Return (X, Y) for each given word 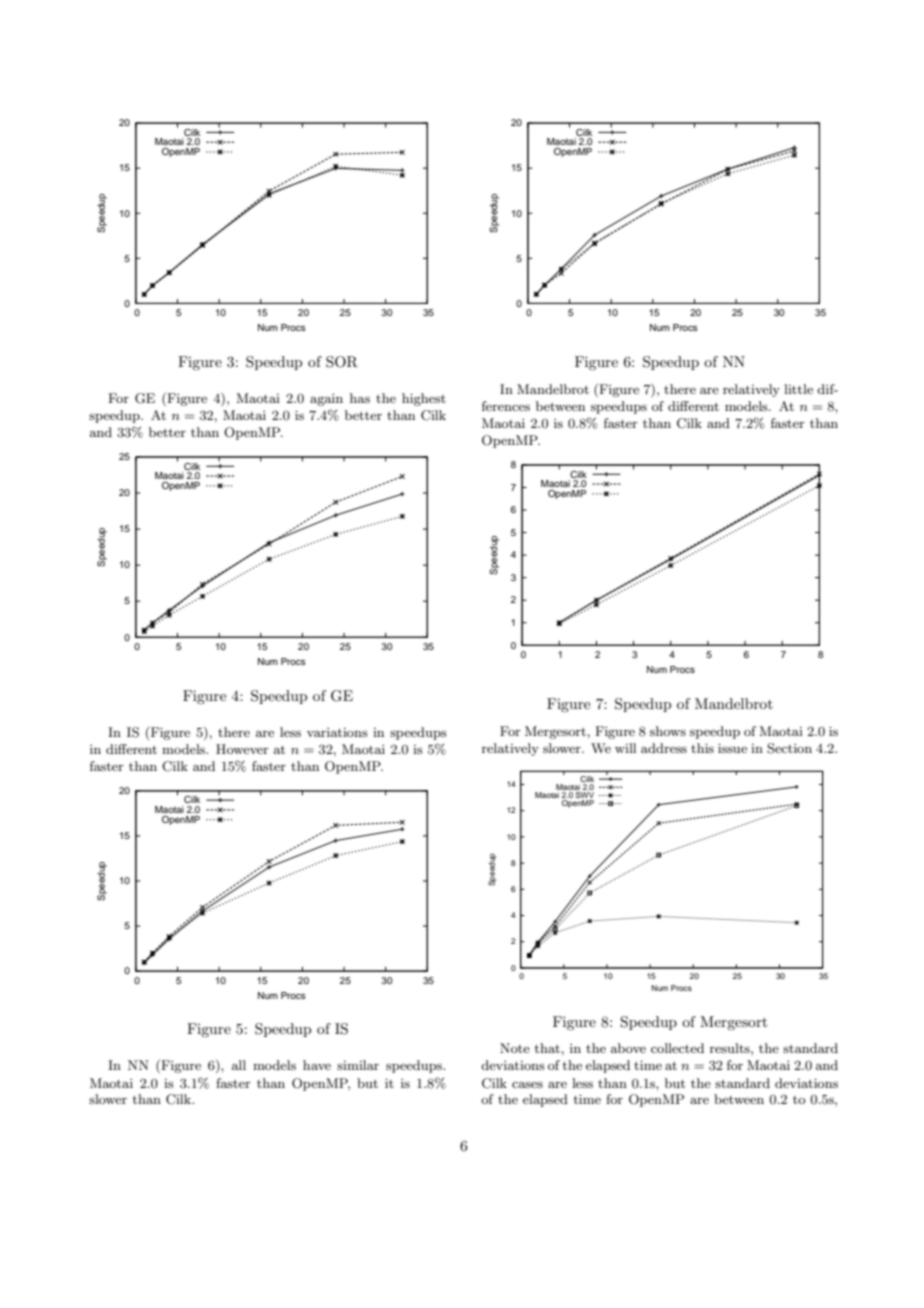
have (317, 1065)
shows (668, 731)
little (798, 389)
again (326, 400)
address (664, 748)
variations (337, 732)
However (242, 749)
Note (515, 1048)
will (625, 748)
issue (732, 748)
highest (424, 399)
